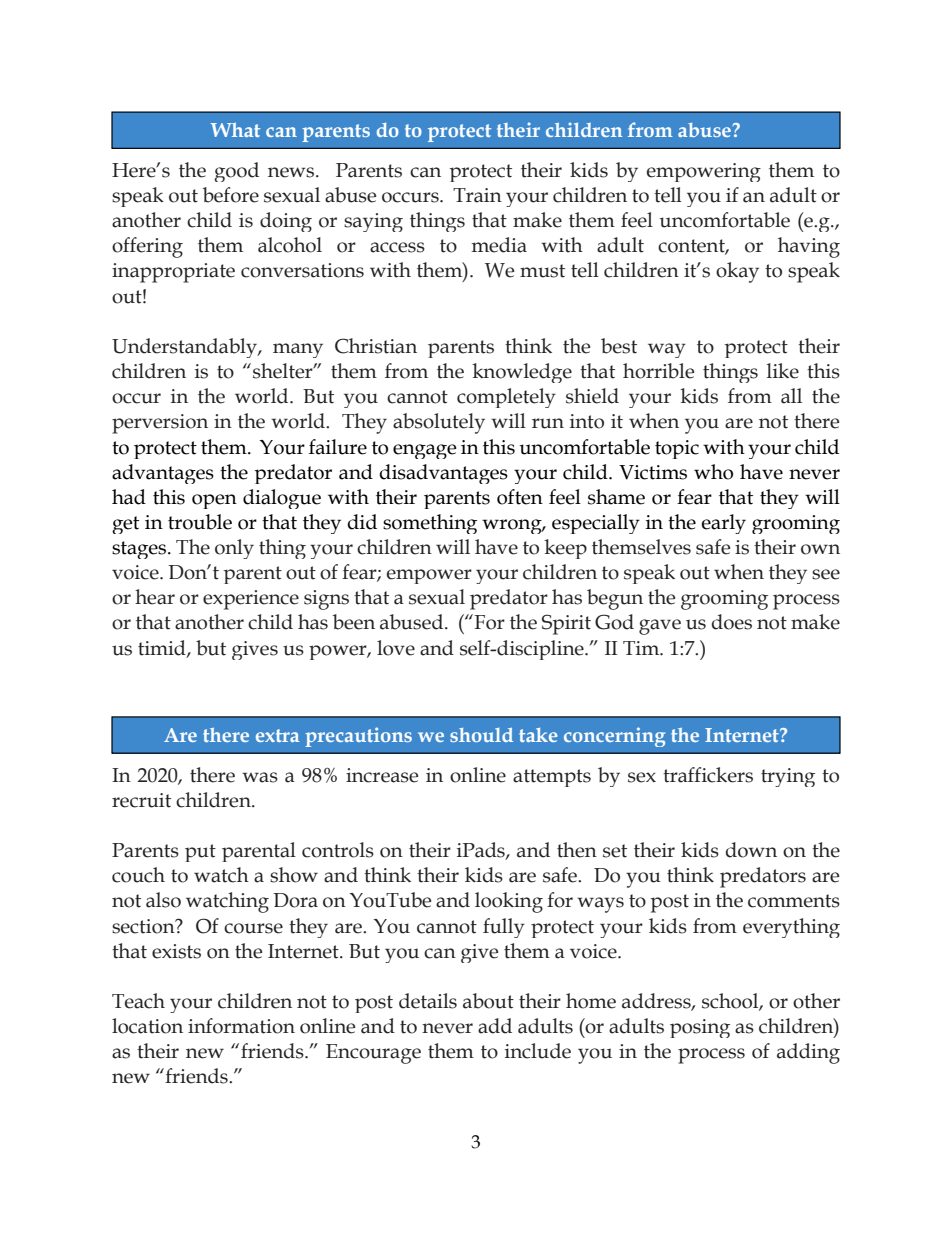  Describe the element at coordinates (241, 1026) in the image. I see `information` at that location.
